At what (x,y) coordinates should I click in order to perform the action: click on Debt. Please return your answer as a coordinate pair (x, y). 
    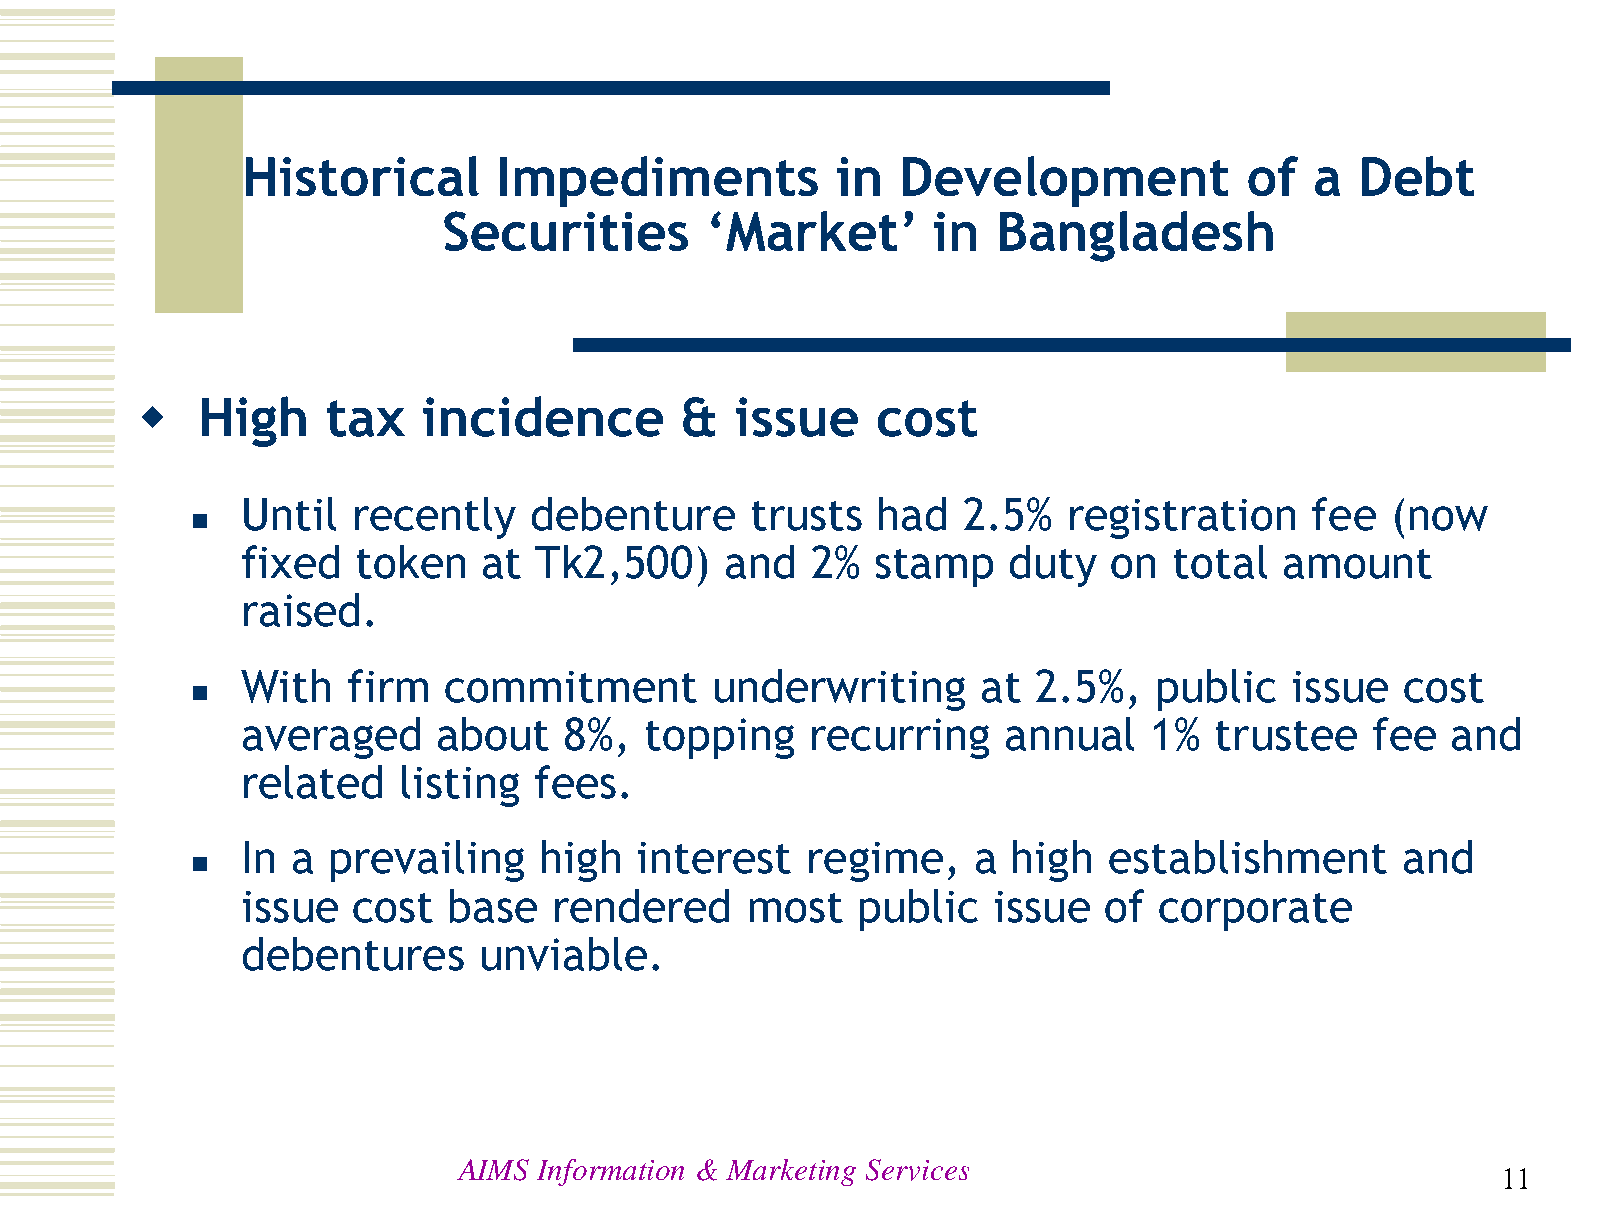
    Looking at the image, I should click on (1418, 176).
